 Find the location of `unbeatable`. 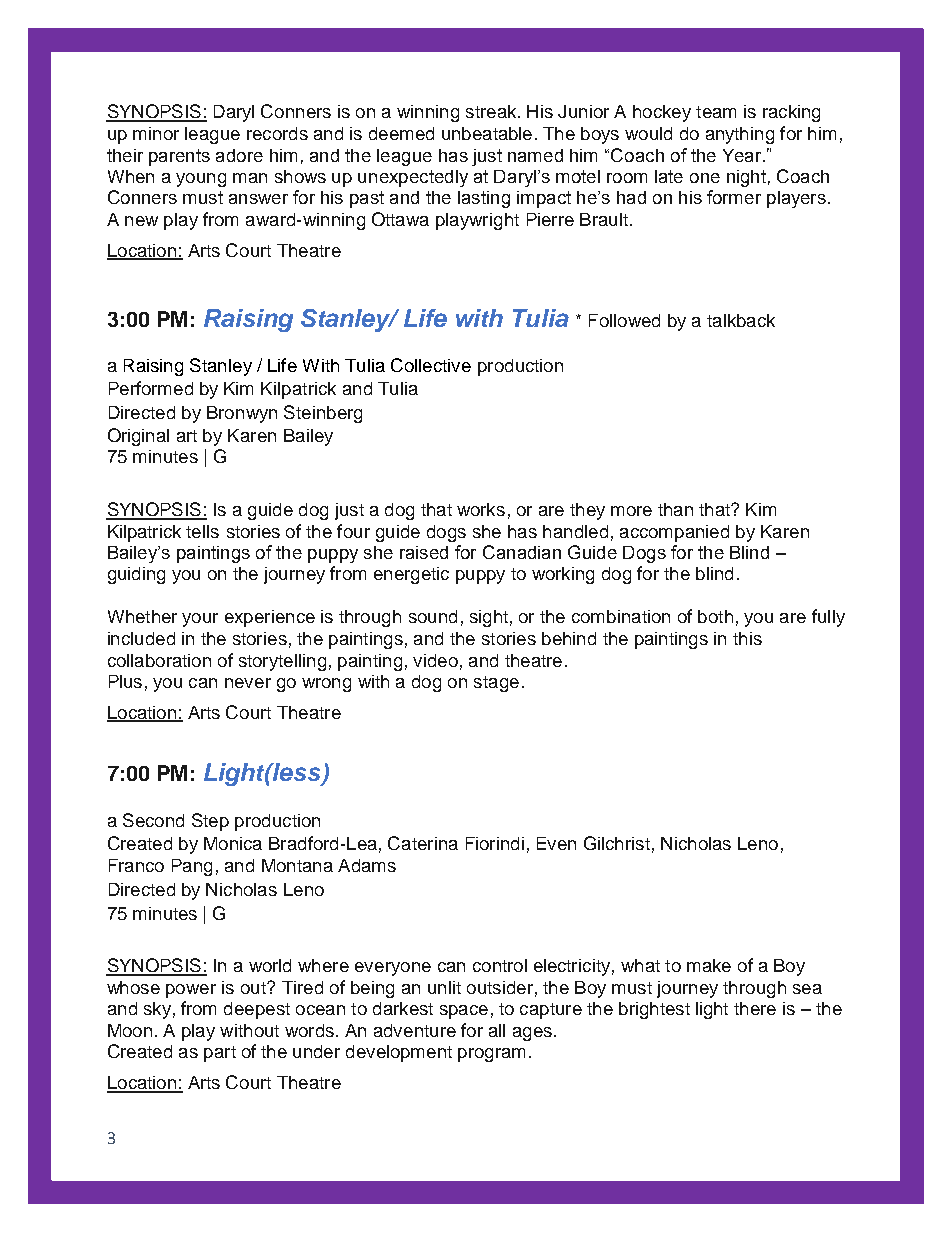

unbeatable is located at coordinates (487, 133).
